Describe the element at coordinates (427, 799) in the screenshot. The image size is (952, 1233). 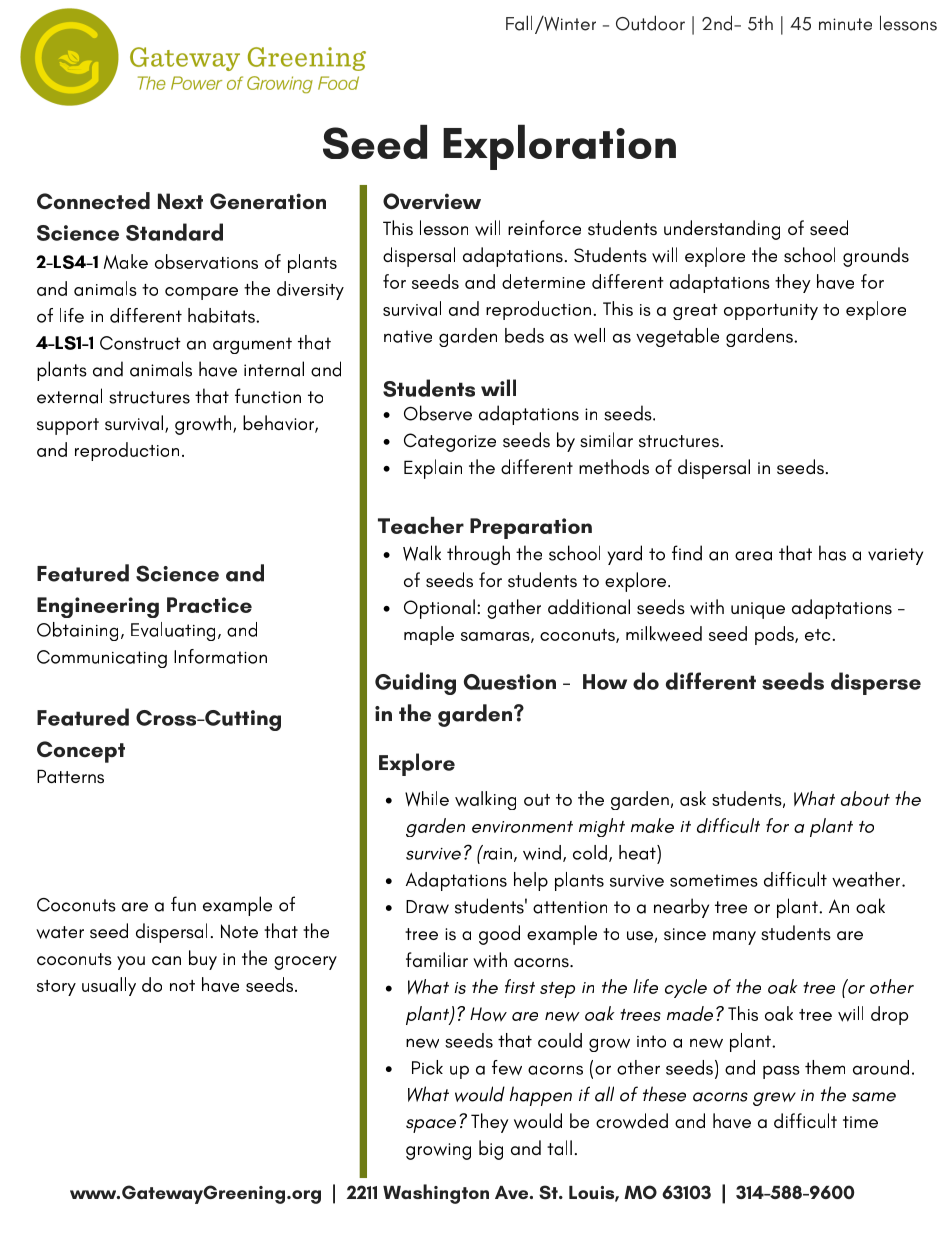
I see `While` at that location.
